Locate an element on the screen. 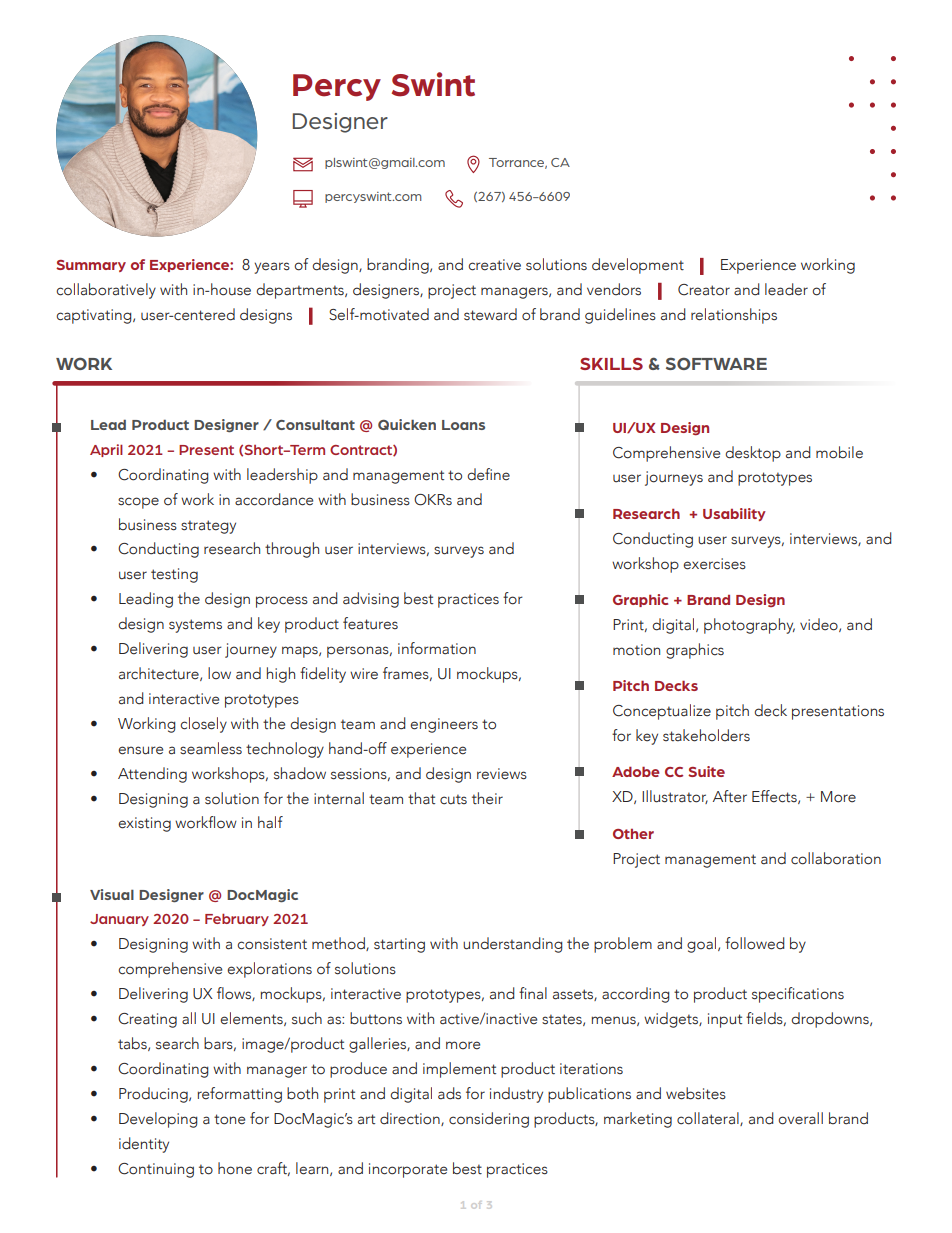  identity is located at coordinates (144, 1145).
